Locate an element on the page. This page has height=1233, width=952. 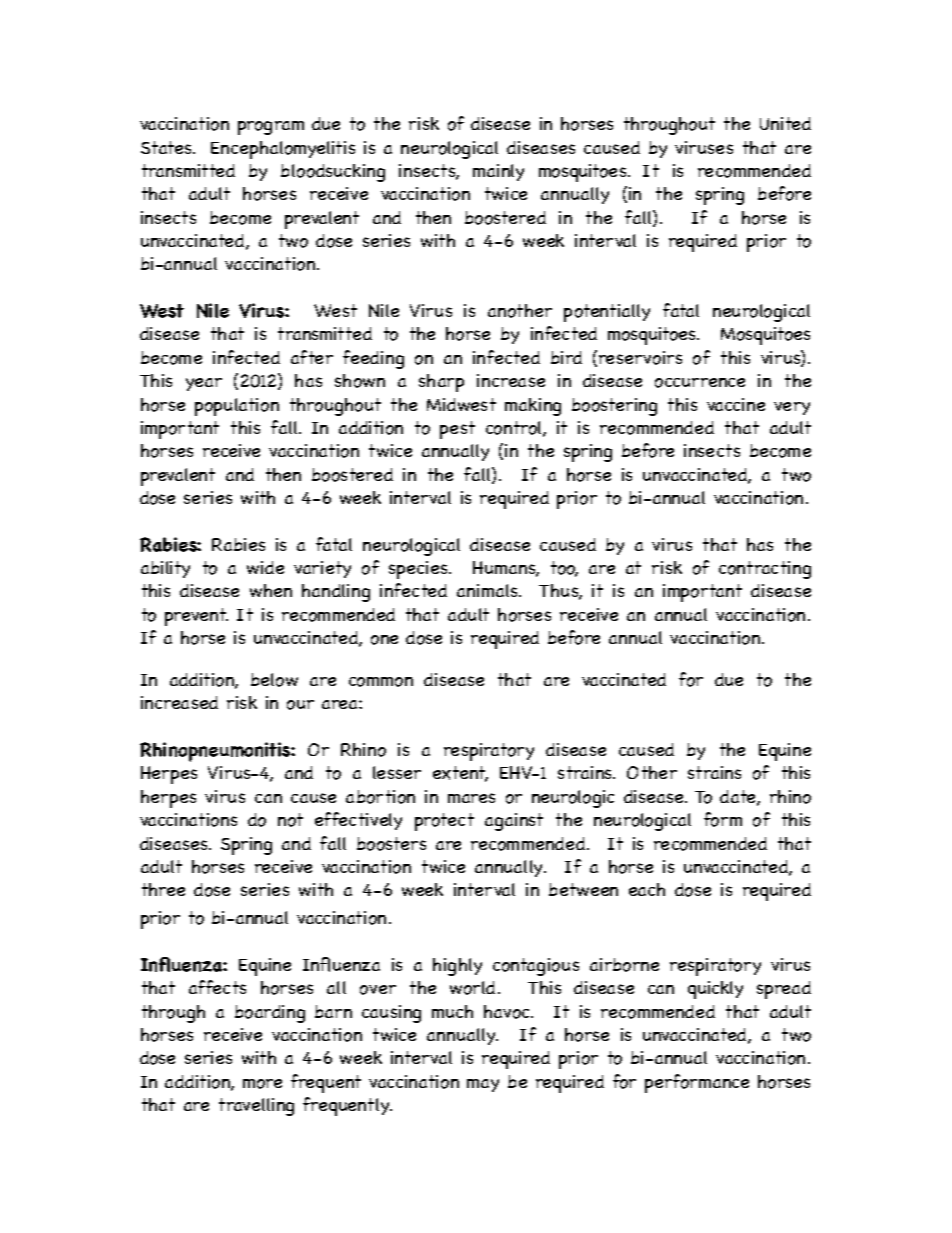
contracting is located at coordinates (765, 570).
